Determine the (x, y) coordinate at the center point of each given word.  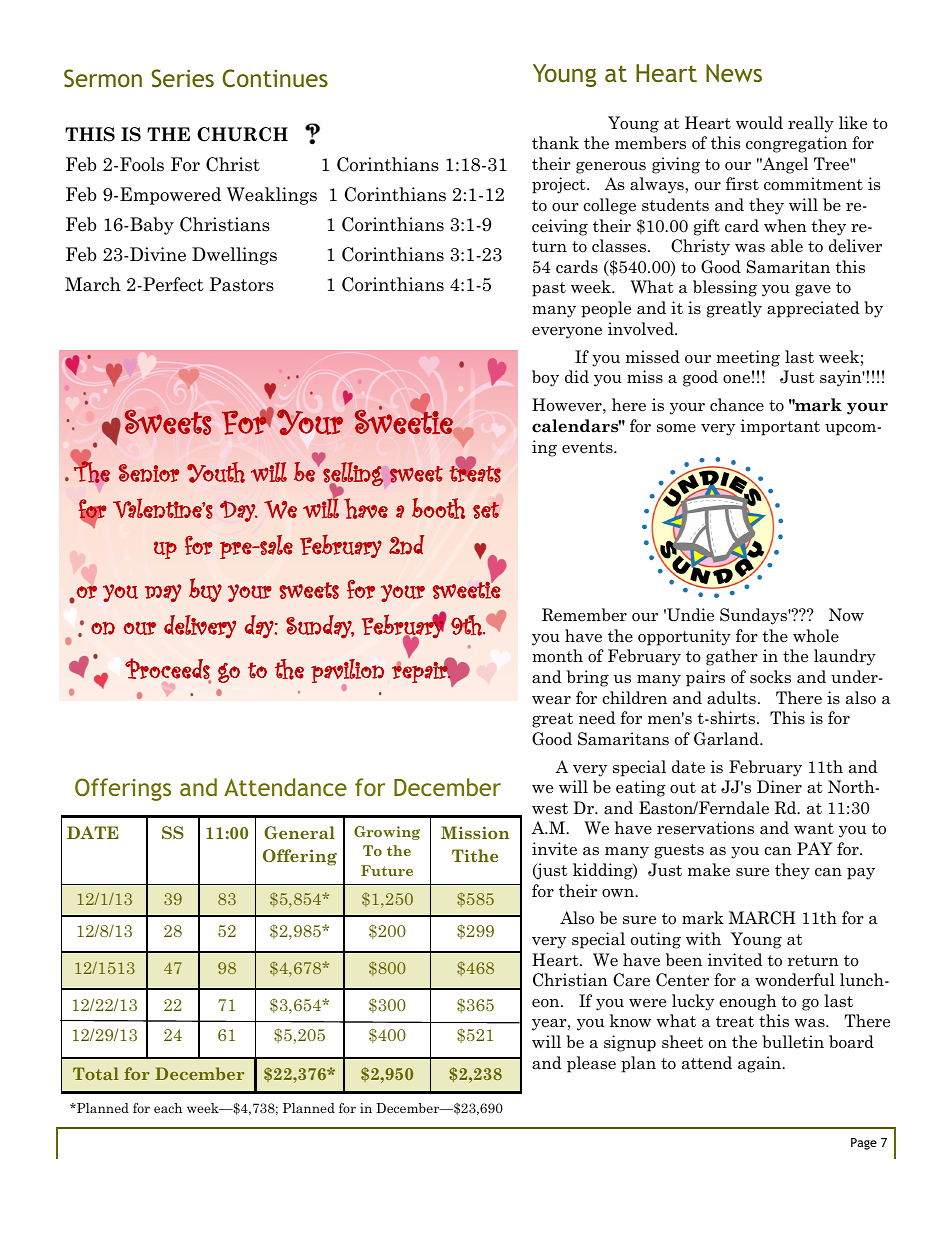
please (591, 1064)
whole (816, 636)
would (759, 123)
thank (555, 143)
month (557, 656)
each (168, 1108)
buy (205, 590)
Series (182, 78)
